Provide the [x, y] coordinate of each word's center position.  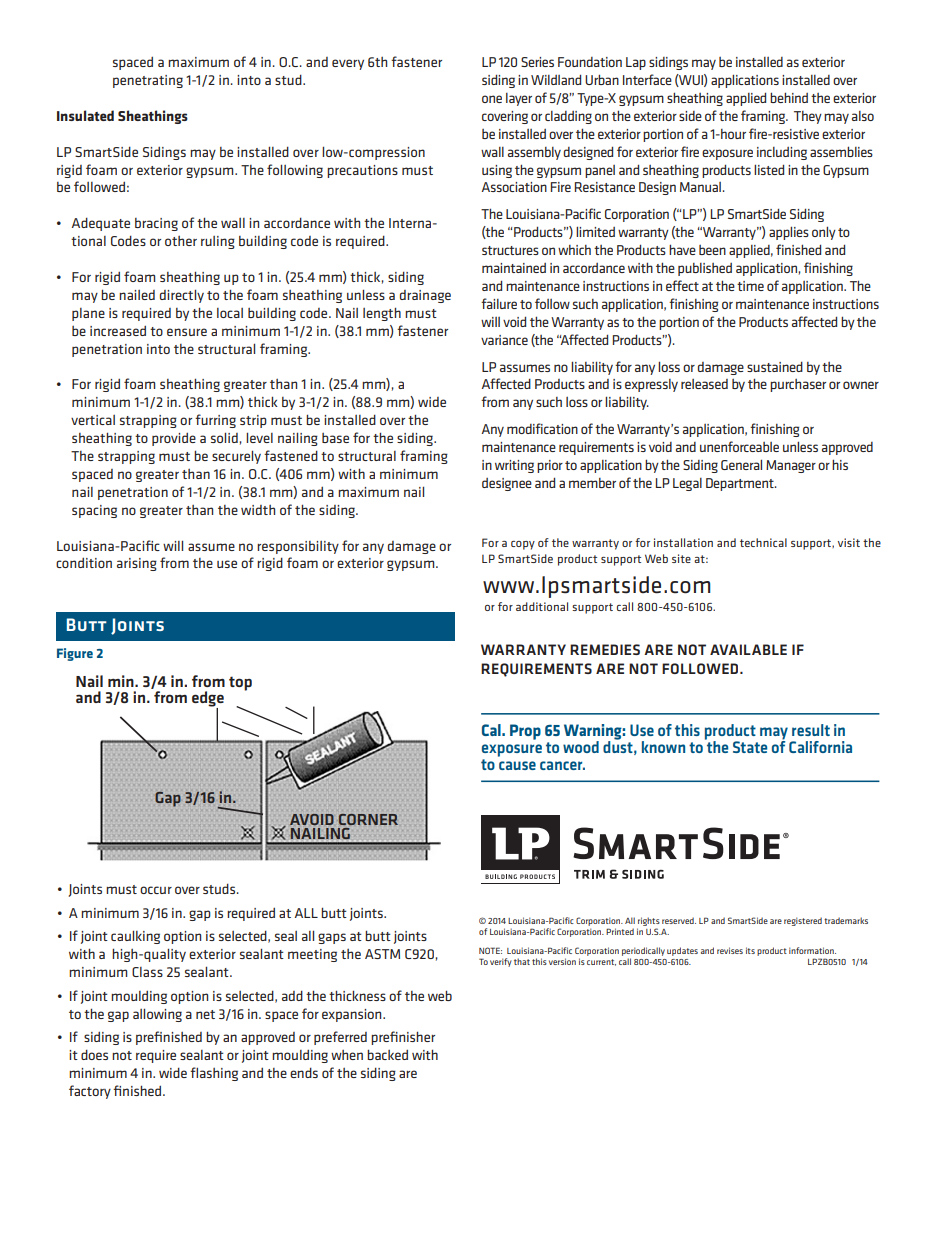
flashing [214, 1074]
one [492, 99]
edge [208, 700]
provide [174, 439]
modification [542, 428]
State [750, 747]
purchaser [798, 385]
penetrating [148, 81]
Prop [525, 732]
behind [789, 97]
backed [387, 1054]
